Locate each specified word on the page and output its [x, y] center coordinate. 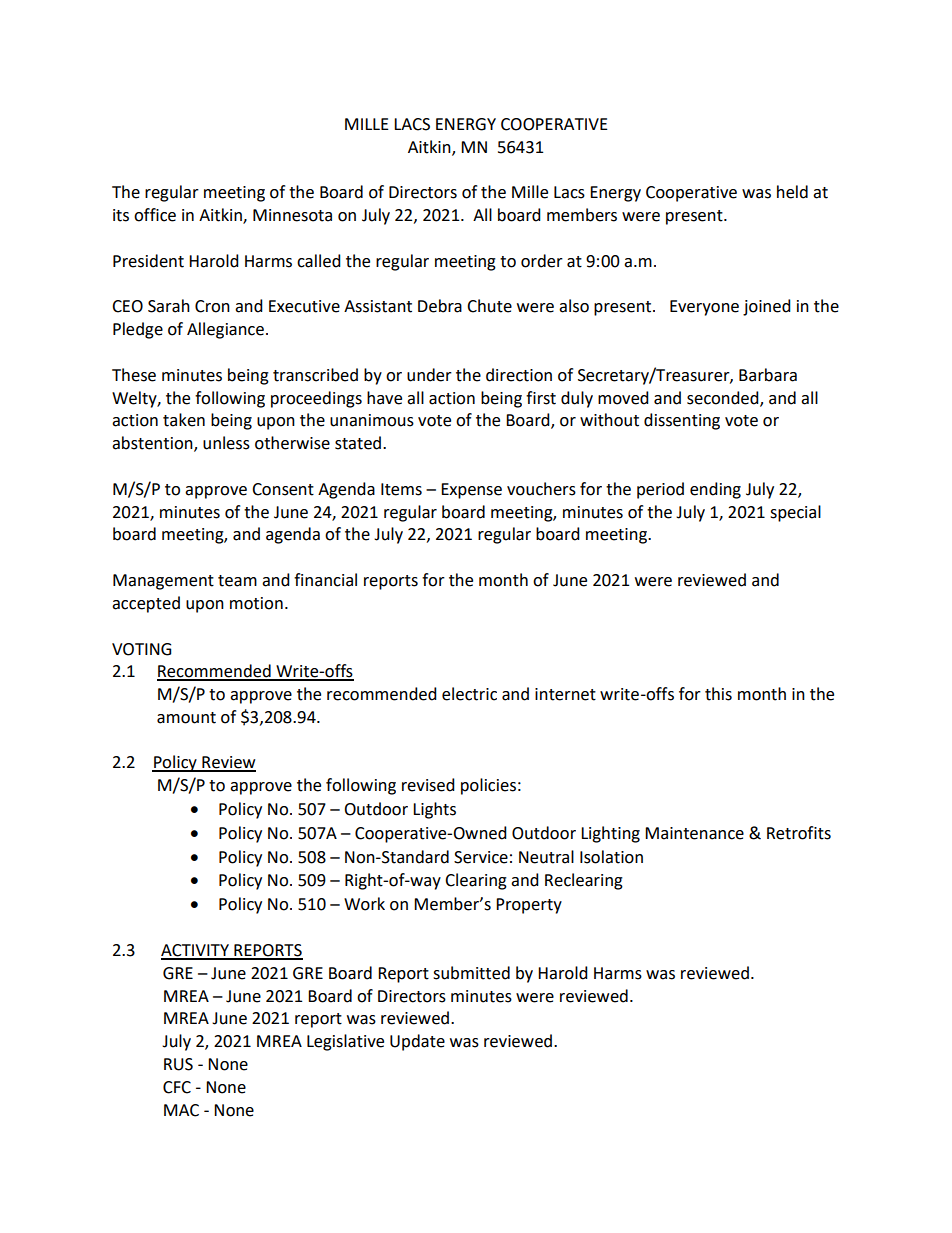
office [155, 215]
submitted [471, 973]
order [542, 261]
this [718, 694]
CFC [177, 1087]
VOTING [141, 649]
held [792, 192]
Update [417, 1042]
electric [469, 694]
